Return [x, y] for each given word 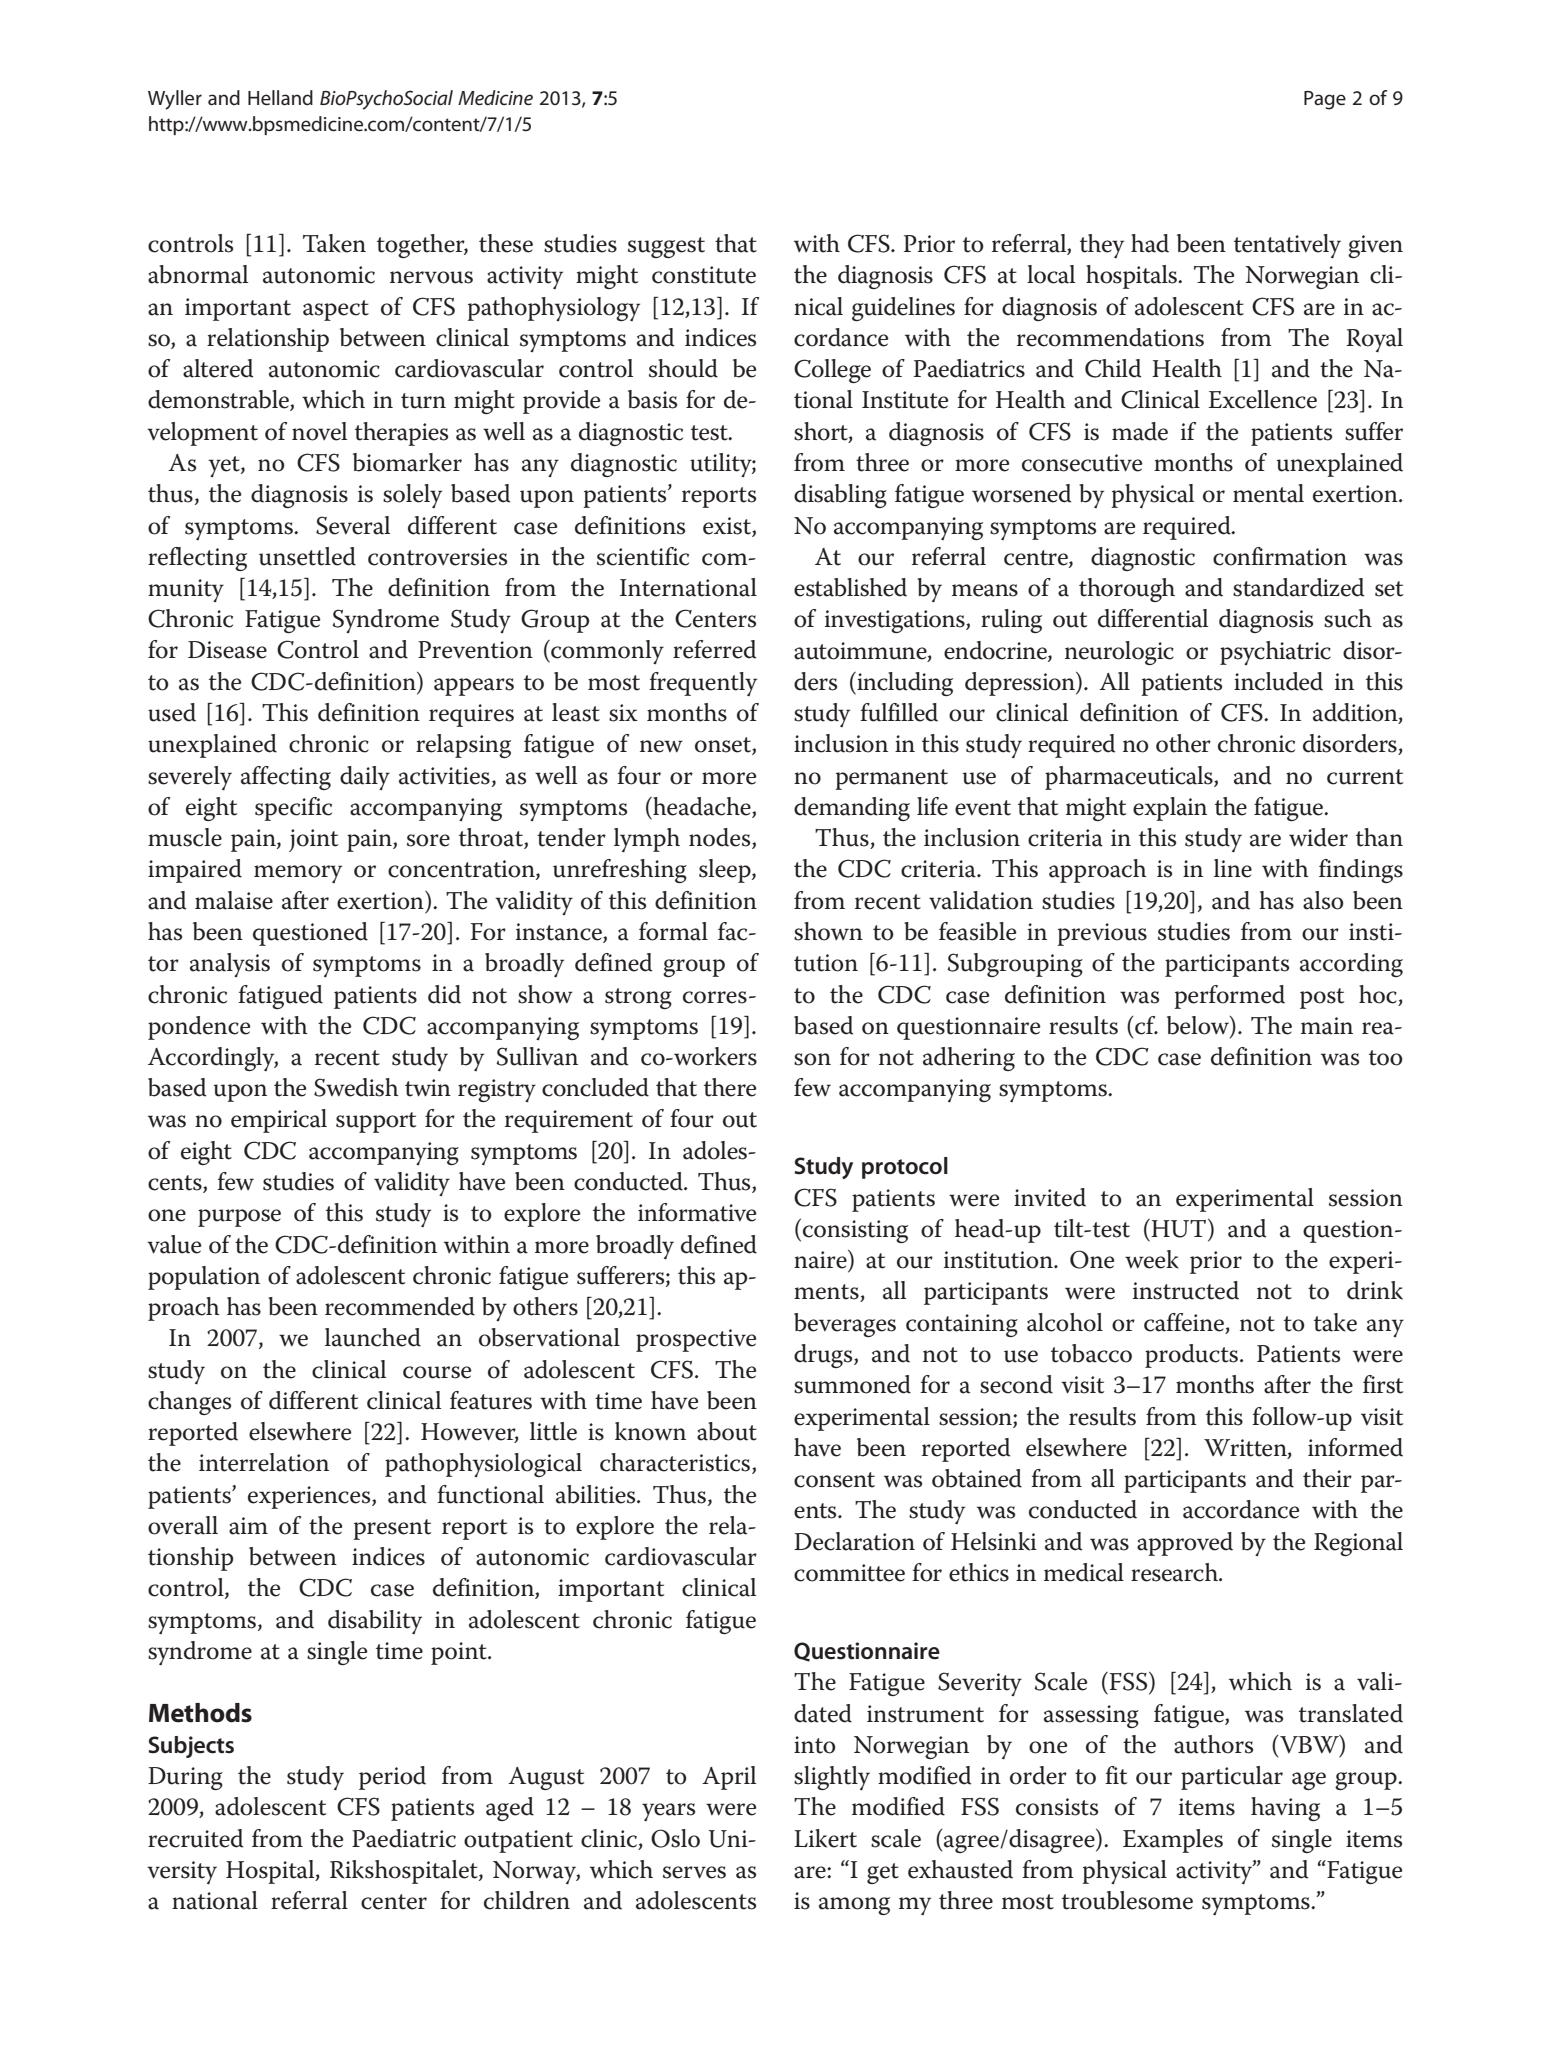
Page [1325, 100]
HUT [1177, 1228]
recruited [196, 1838]
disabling [840, 496]
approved [1185, 1544]
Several [353, 525]
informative [697, 1212]
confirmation [1280, 556]
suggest [666, 247]
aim [248, 1526]
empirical [279, 1121]
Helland [280, 98]
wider [1318, 837]
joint [313, 840]
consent [834, 1480]
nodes [721, 838]
